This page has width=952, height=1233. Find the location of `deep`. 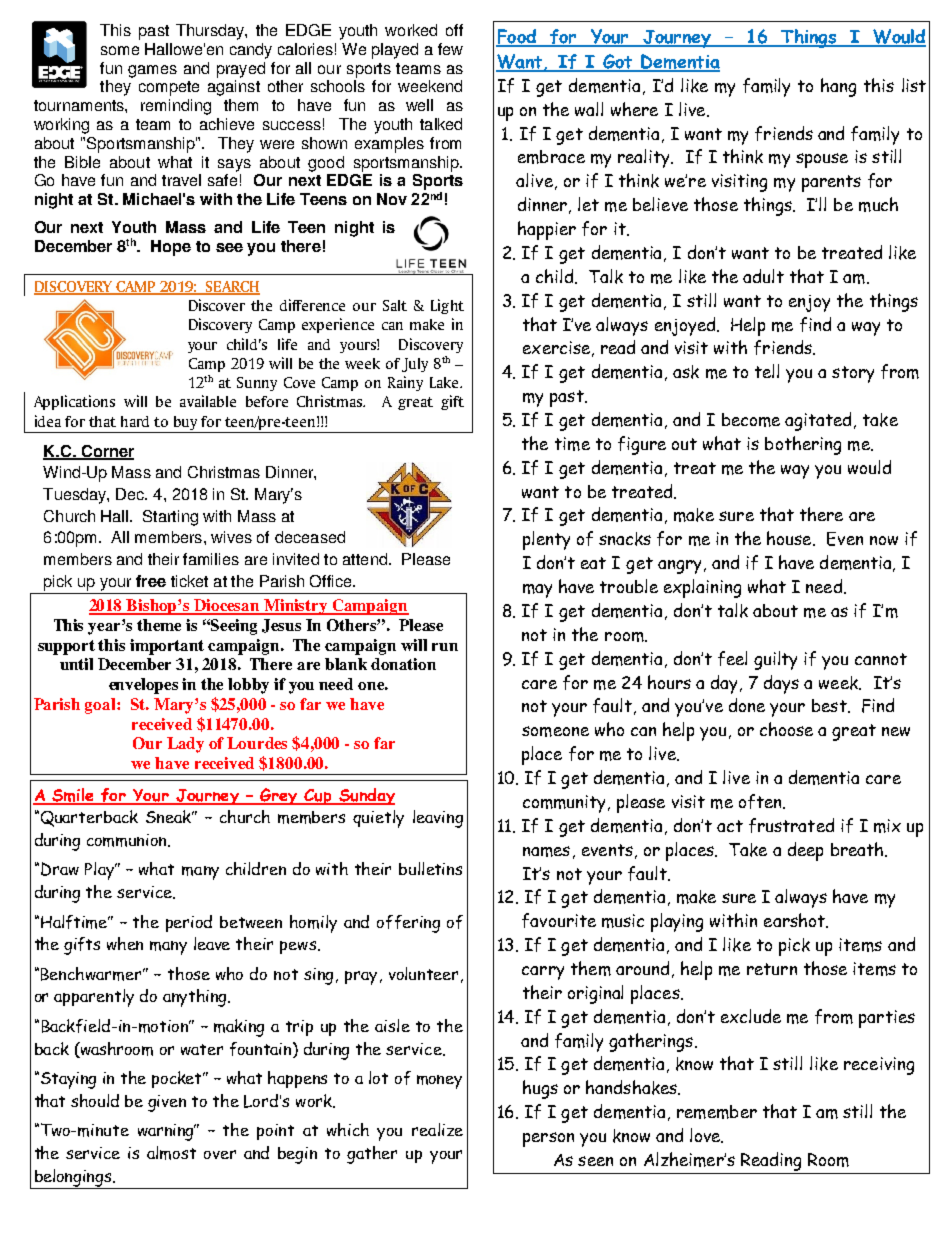

deep is located at coordinates (805, 851).
